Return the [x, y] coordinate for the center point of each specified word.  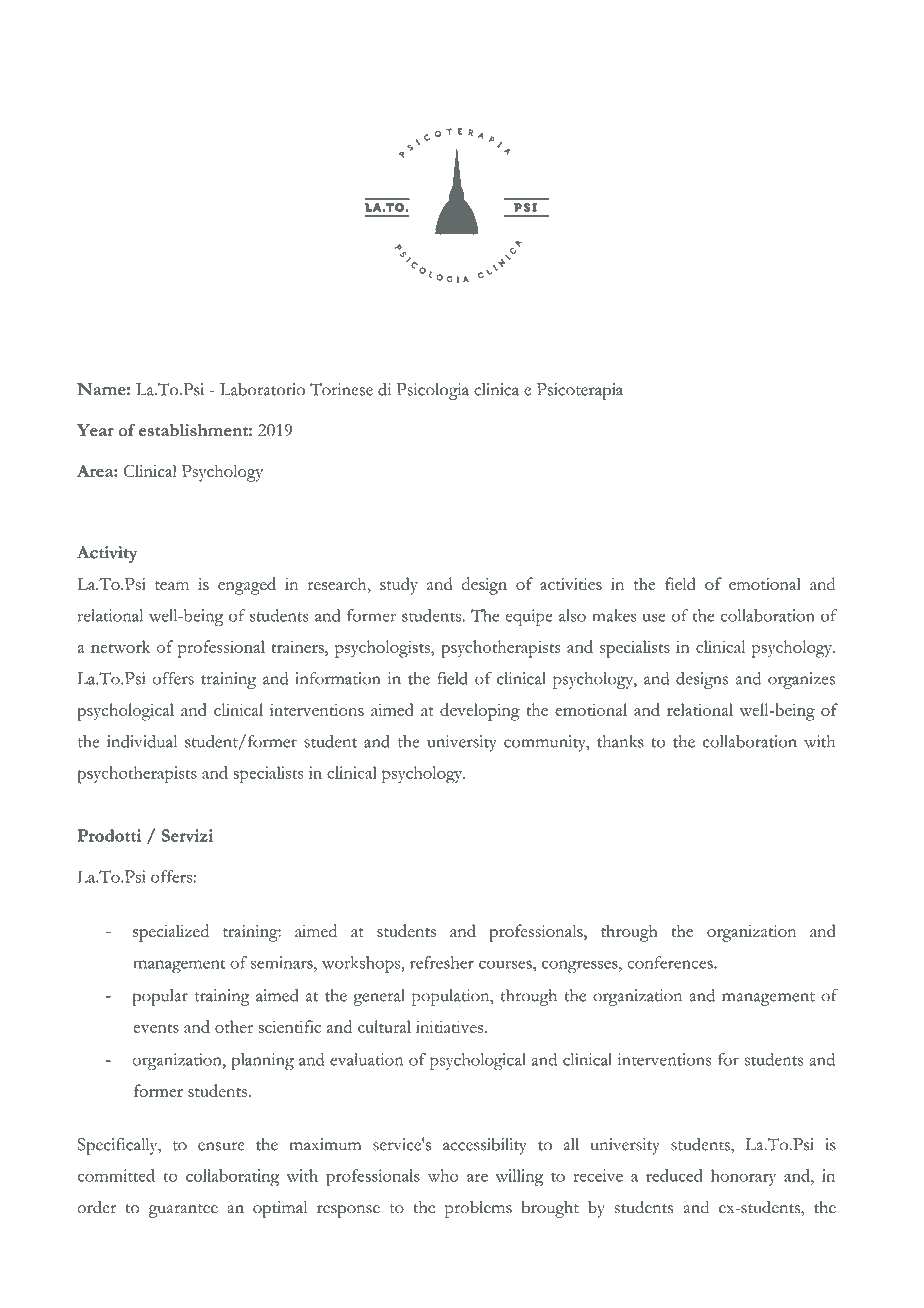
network [120, 646]
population [452, 997]
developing [480, 712]
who [443, 1175]
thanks [620, 741]
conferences [671, 962]
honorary [743, 1177]
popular [160, 997]
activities [571, 584]
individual [142, 741]
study [399, 586]
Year [95, 430]
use [654, 617]
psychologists [383, 649]
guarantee [183, 1211]
